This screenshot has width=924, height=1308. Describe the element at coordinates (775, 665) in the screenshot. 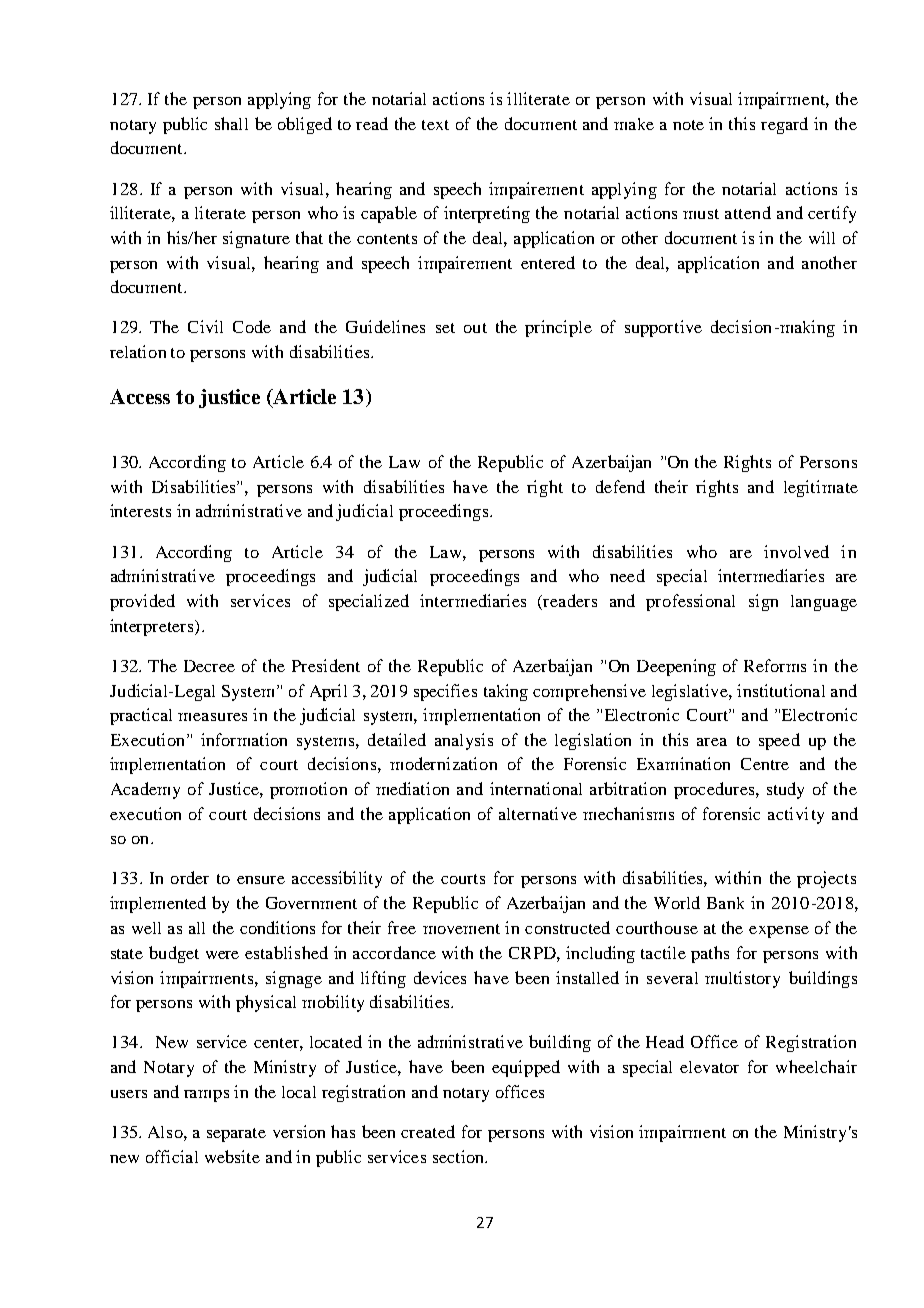

I see `Reforms` at that location.
